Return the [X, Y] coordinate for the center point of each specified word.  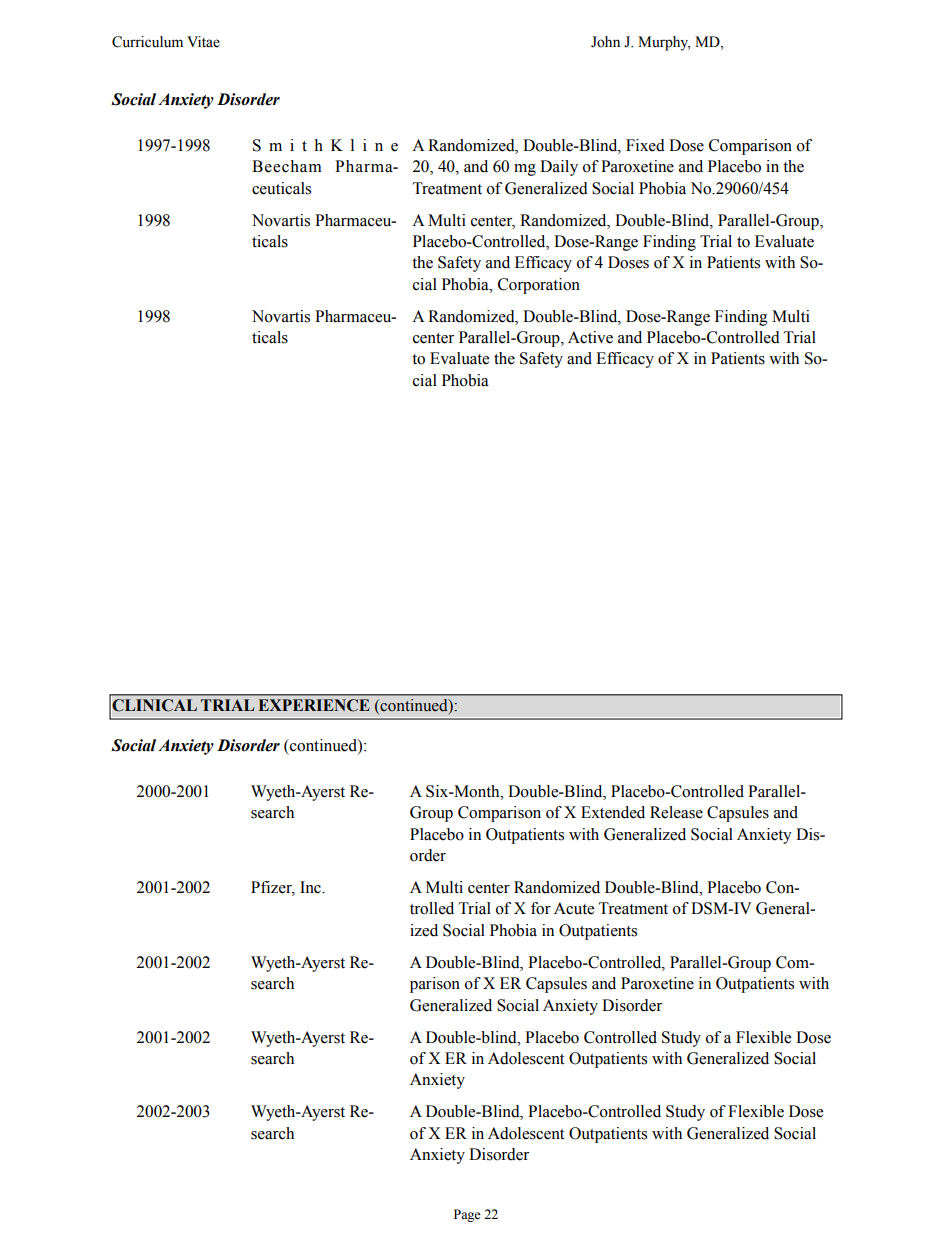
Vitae [203, 42]
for [541, 908]
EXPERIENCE [314, 705]
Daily [559, 168]
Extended [613, 812]
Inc [311, 887]
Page [467, 1215]
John [605, 42]
